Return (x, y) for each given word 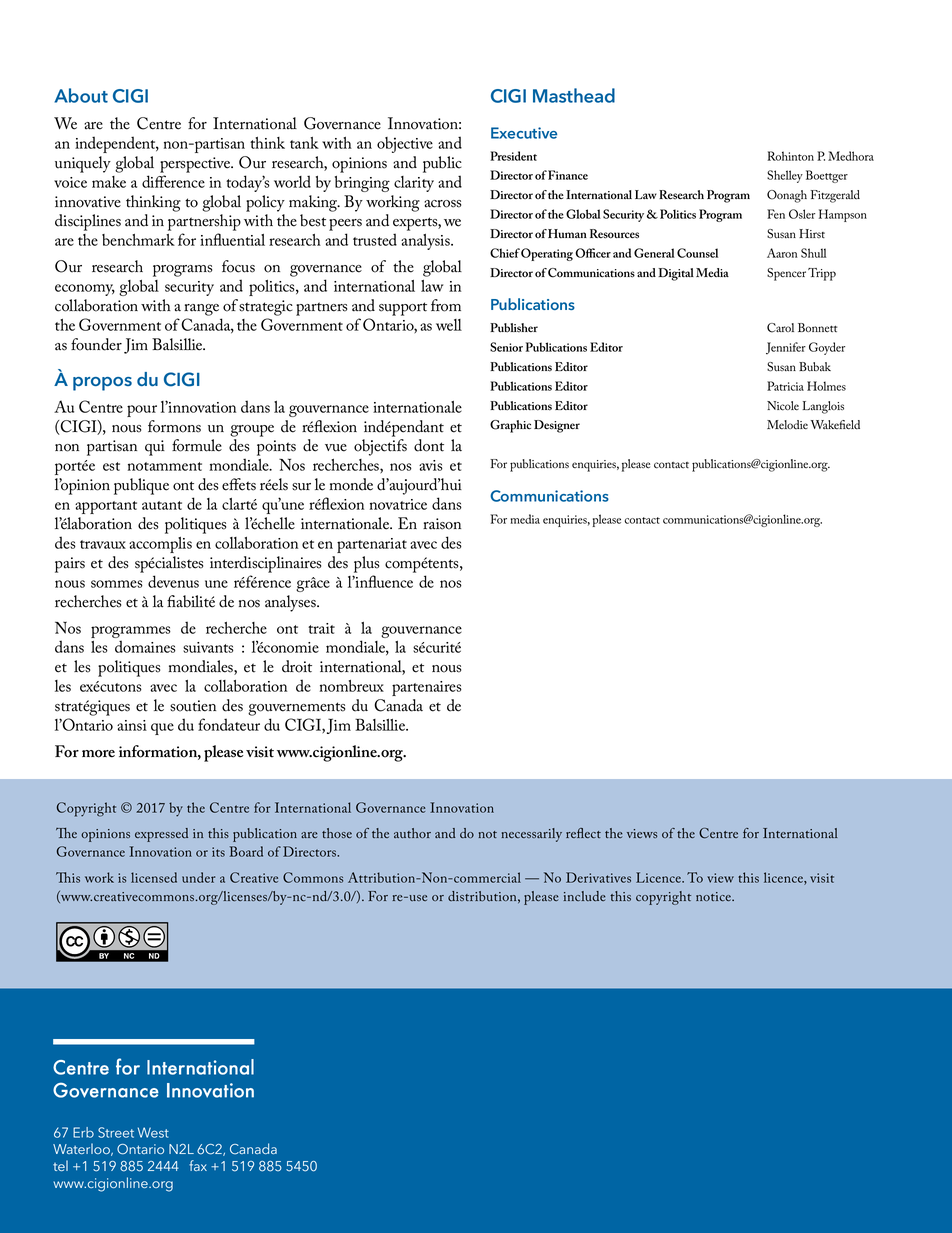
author (412, 833)
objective (405, 145)
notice (714, 896)
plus (366, 564)
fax (198, 1165)
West (153, 1132)
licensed (154, 877)
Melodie (787, 425)
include (585, 896)
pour (142, 411)
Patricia (785, 386)
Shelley (785, 176)
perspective (196, 165)
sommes (117, 584)
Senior (506, 347)
